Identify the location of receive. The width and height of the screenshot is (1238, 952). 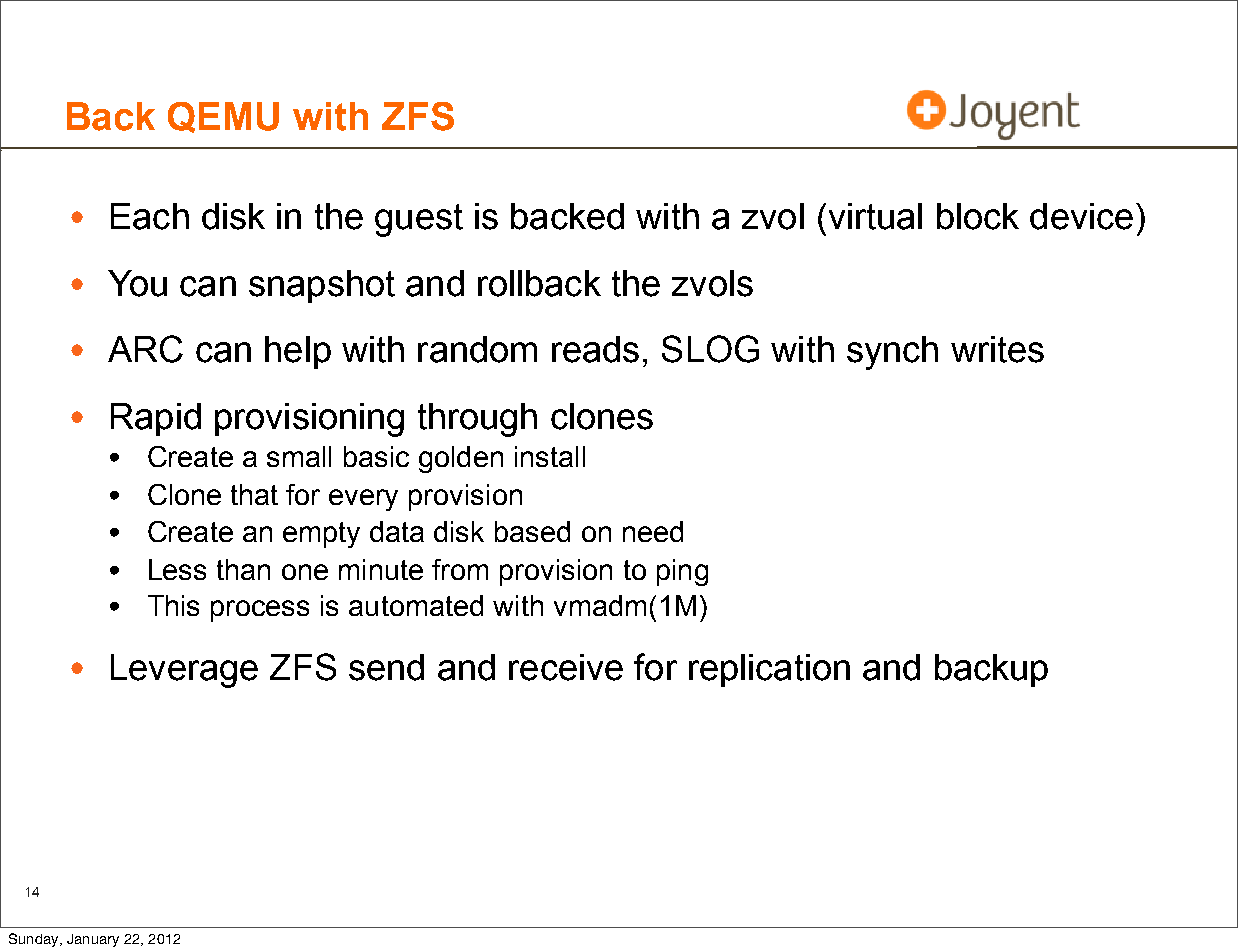
(566, 667).
